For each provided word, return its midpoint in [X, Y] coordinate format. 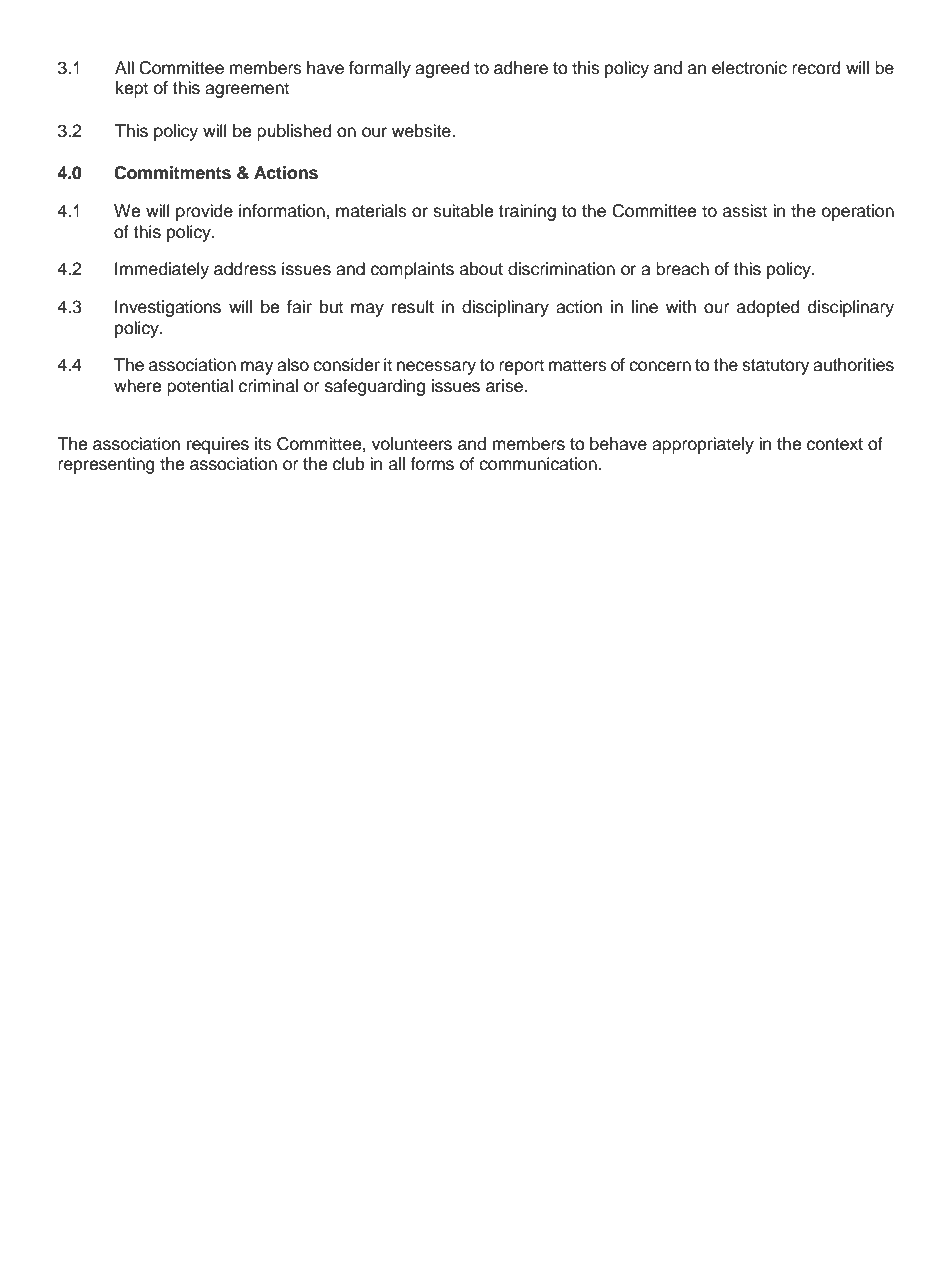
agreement [247, 90]
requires [218, 445]
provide [204, 212]
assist [745, 211]
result [413, 307]
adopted [768, 308]
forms [432, 464]
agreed [442, 69]
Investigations [168, 308]
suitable [463, 211]
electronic [749, 68]
